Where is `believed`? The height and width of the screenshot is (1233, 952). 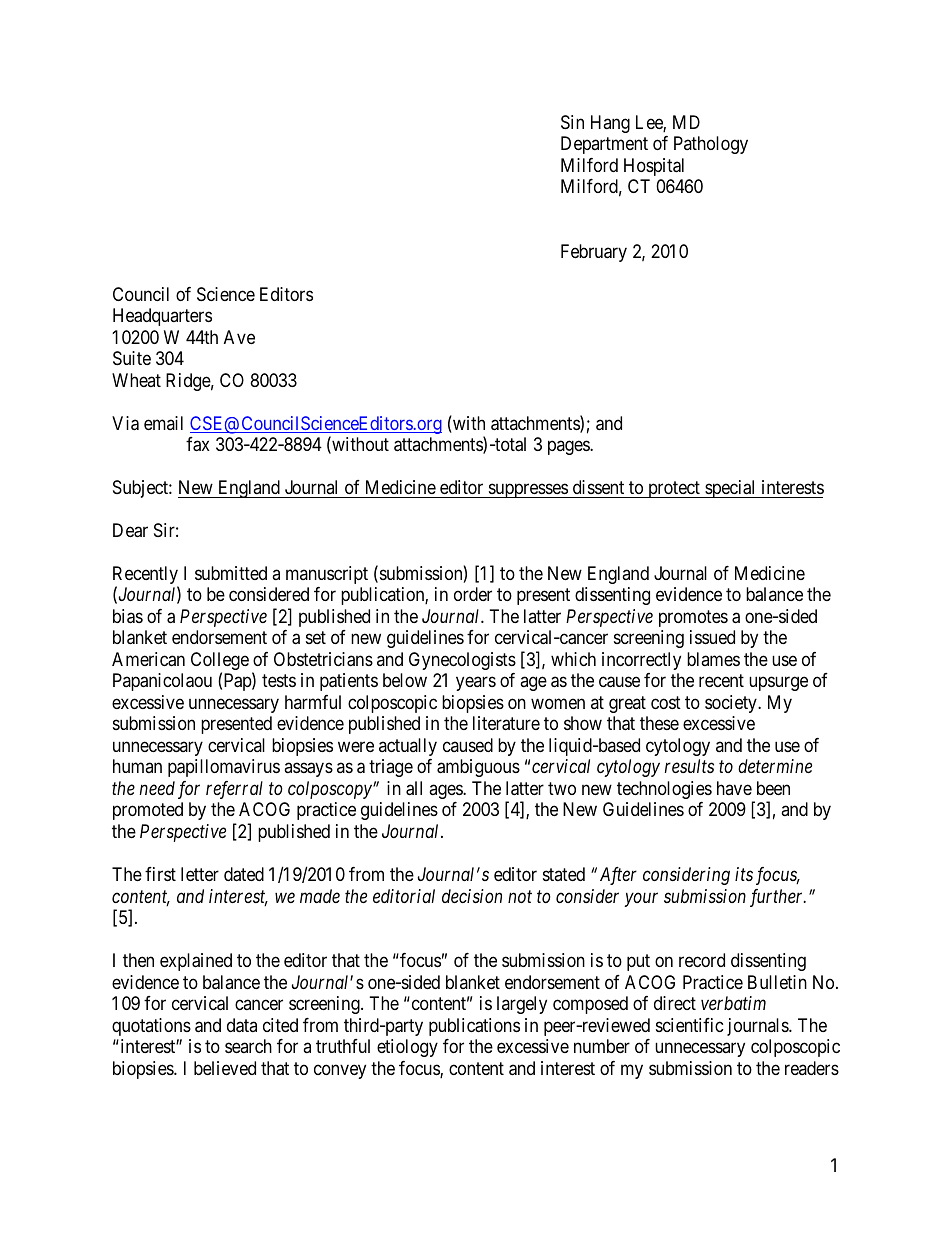
believed is located at coordinates (225, 1068).
